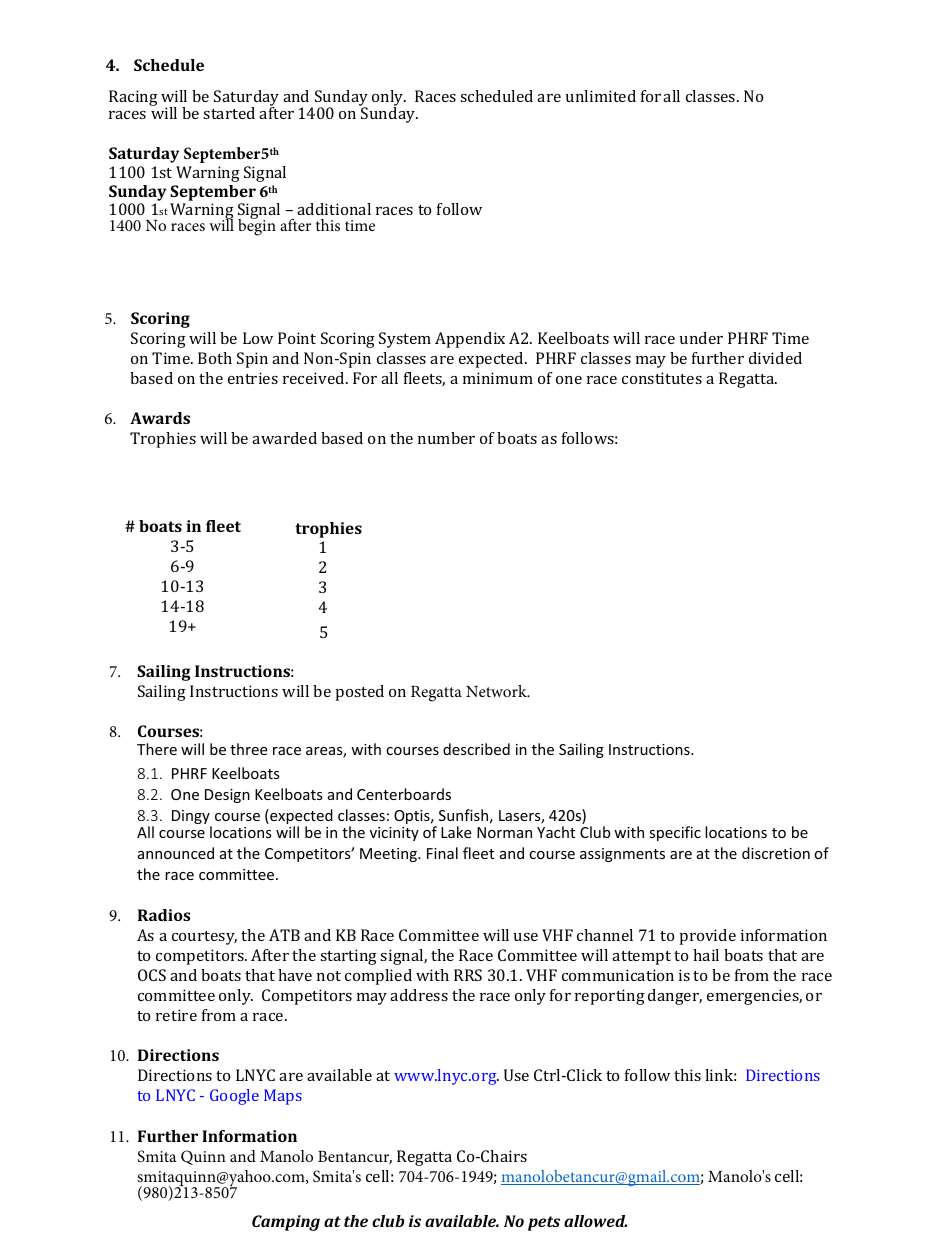  I want to click on provide, so click(708, 937).
